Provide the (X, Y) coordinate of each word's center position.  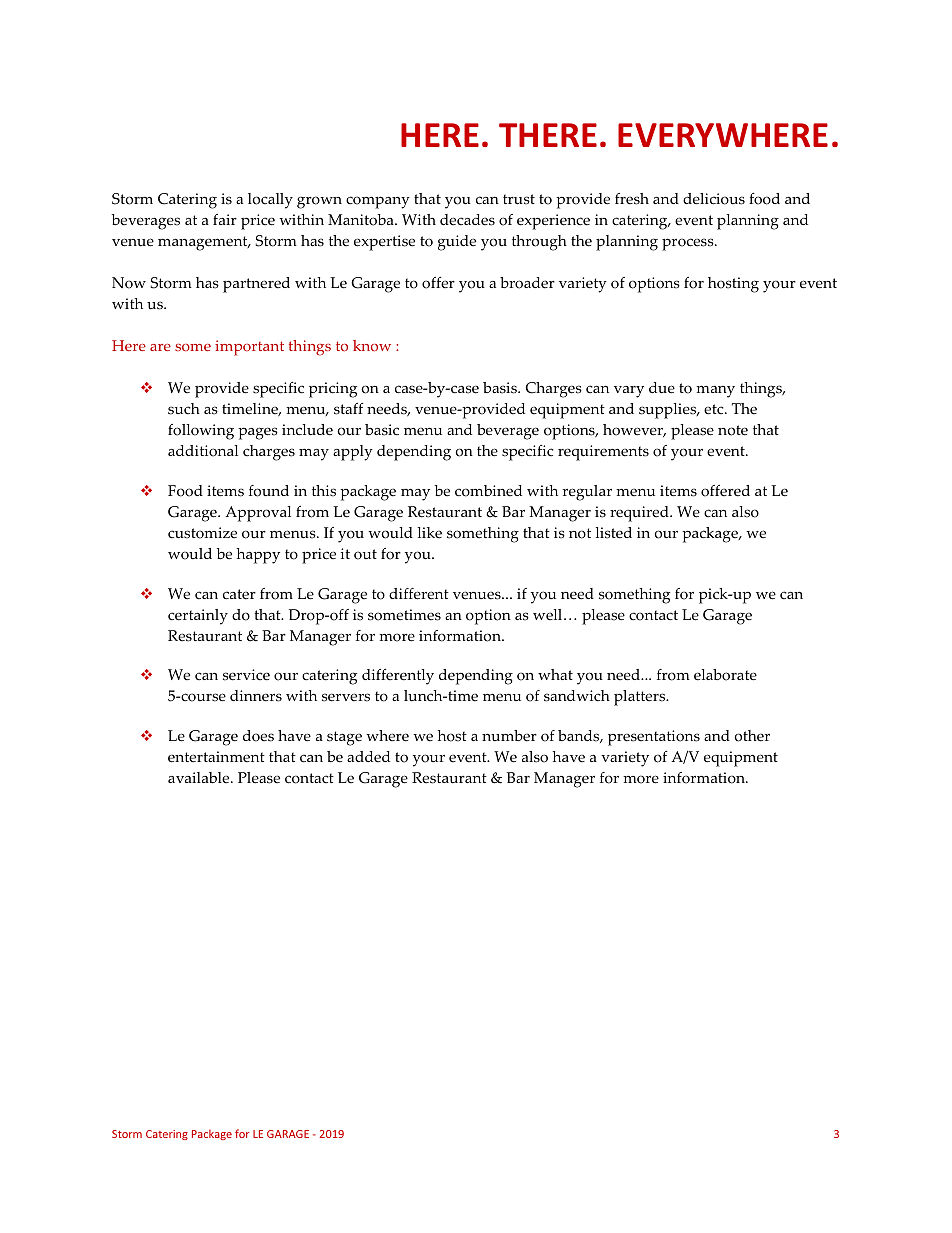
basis (501, 388)
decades (467, 220)
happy (258, 556)
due (662, 388)
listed (613, 533)
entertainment (216, 757)
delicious (714, 199)
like (429, 533)
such (184, 409)
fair (225, 219)
